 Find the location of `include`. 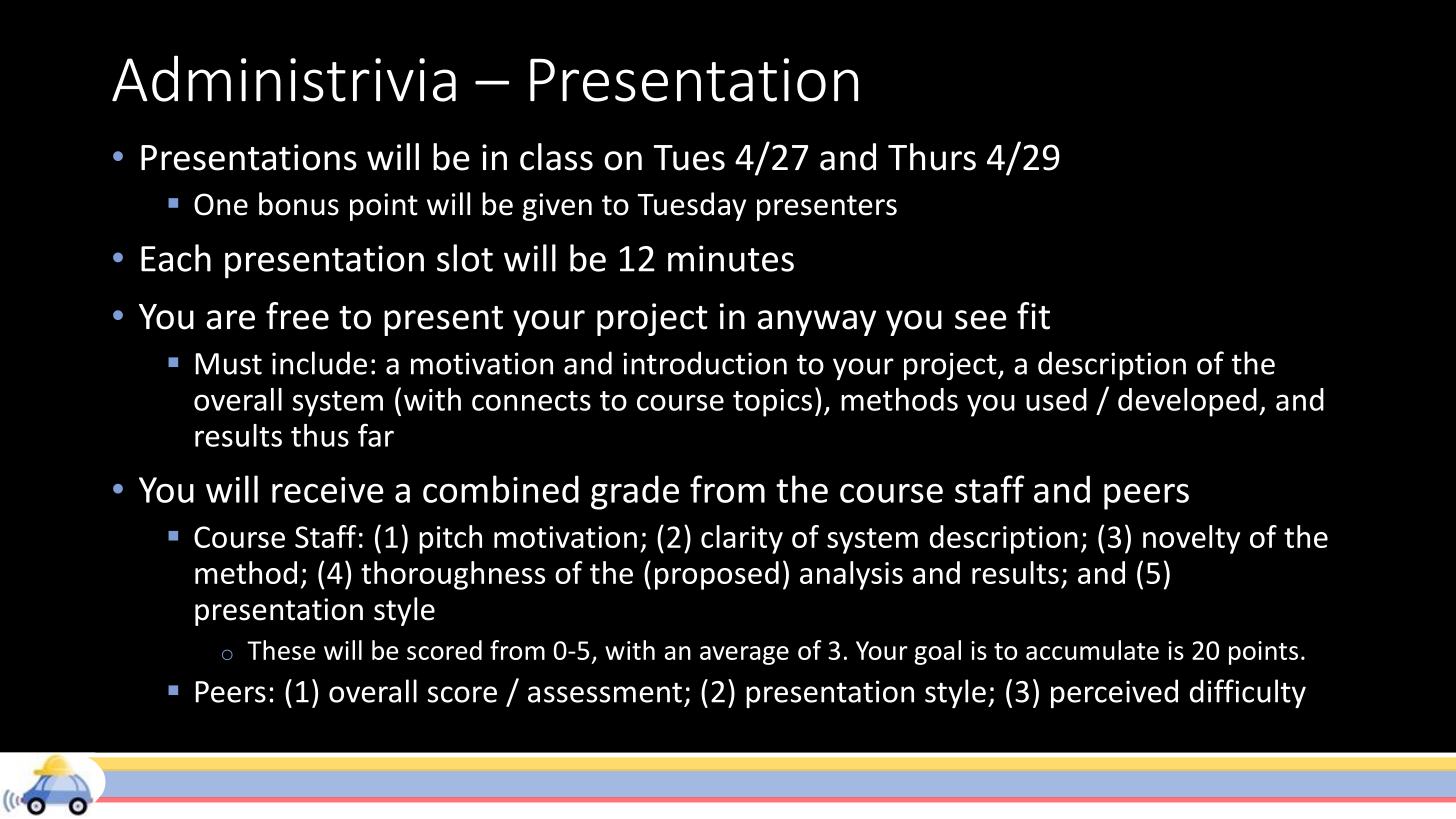

include is located at coordinates (319, 363).
